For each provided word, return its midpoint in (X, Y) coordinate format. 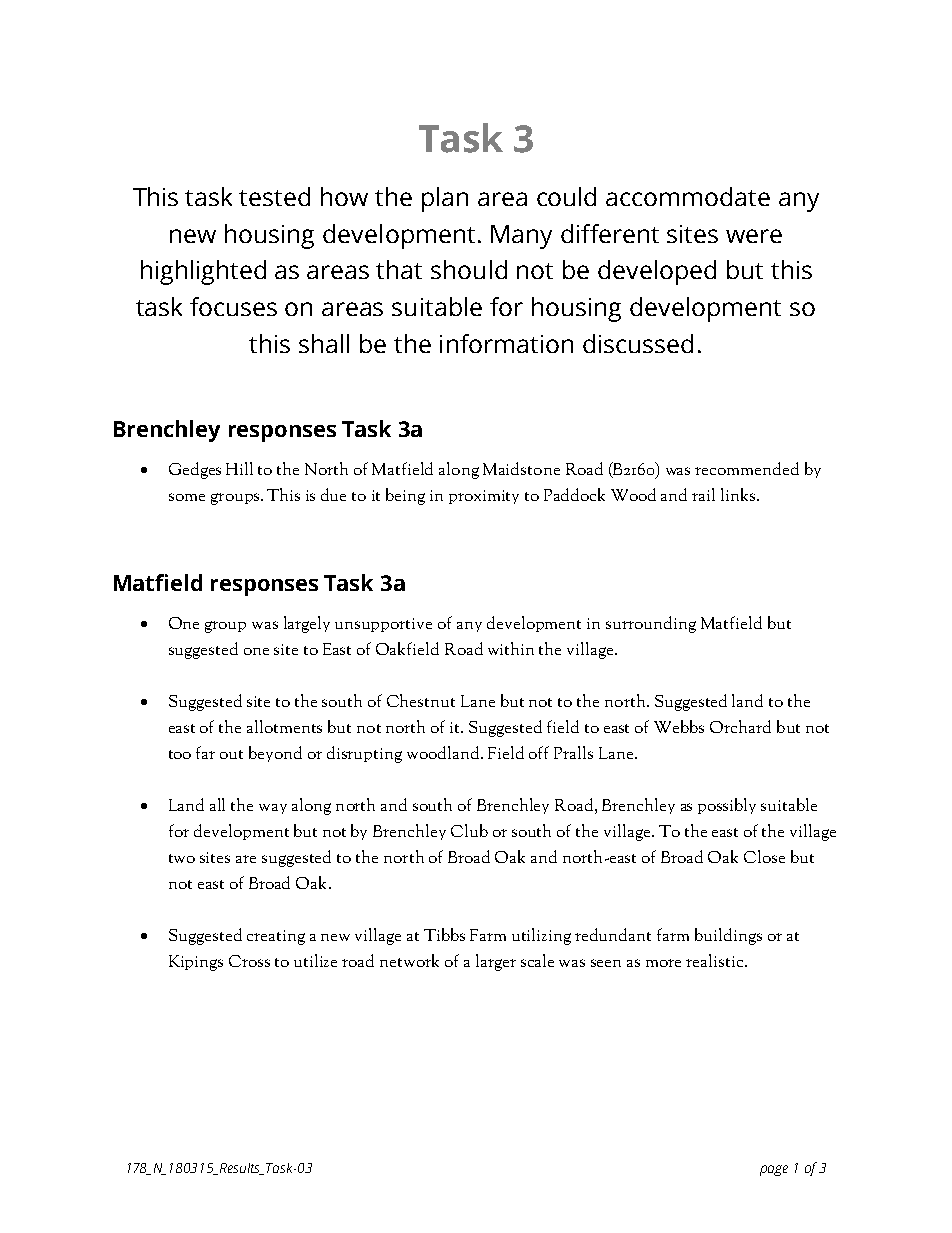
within (511, 648)
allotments (284, 726)
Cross (249, 961)
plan (445, 199)
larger (496, 962)
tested (274, 196)
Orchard (740, 726)
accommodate (688, 196)
